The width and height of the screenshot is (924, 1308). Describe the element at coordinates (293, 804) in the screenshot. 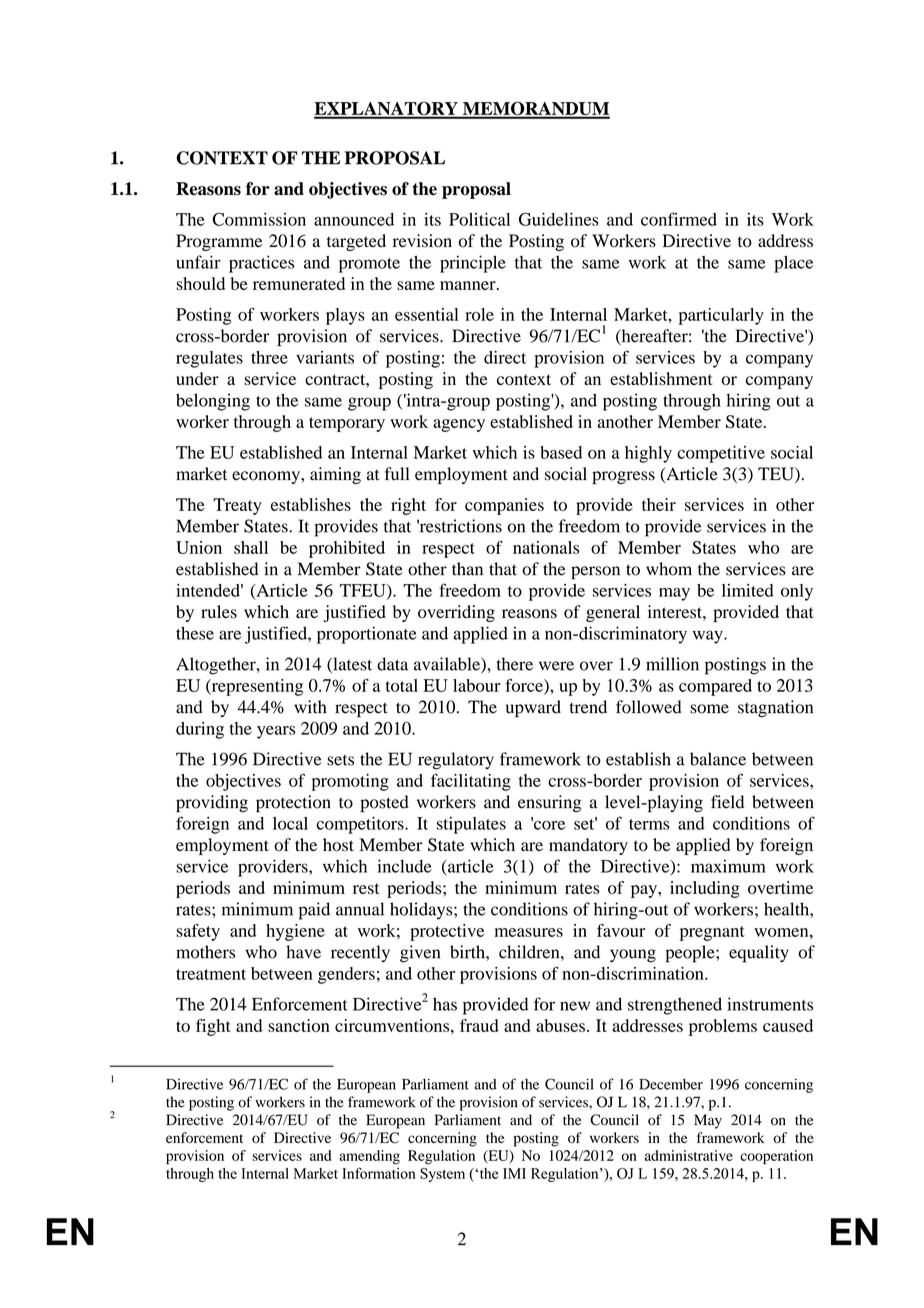

I see `protection` at that location.
